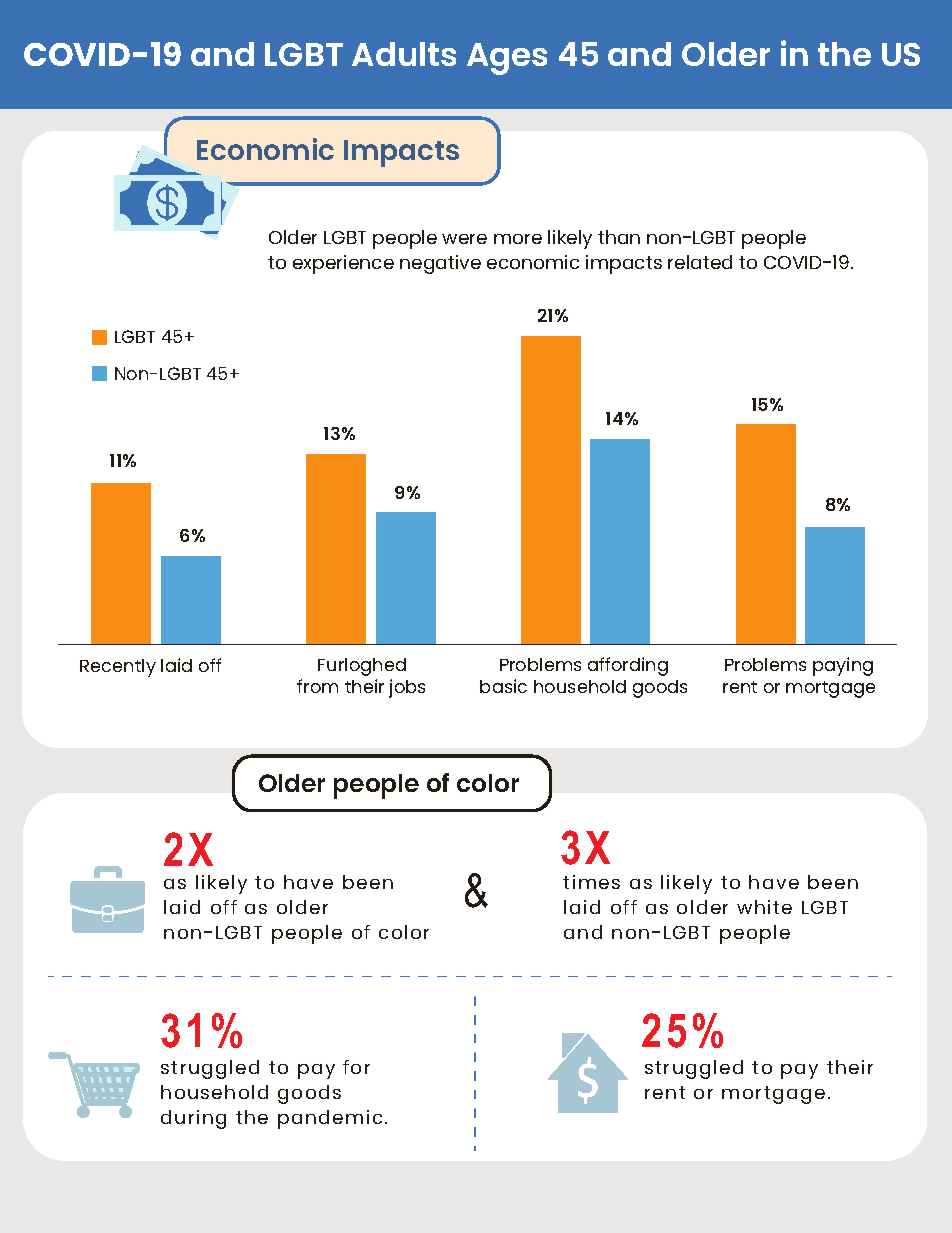 Image resolution: width=952 pixels, height=1233 pixels. Describe the element at coordinates (404, 54) in the screenshot. I see `Adults` at that location.
